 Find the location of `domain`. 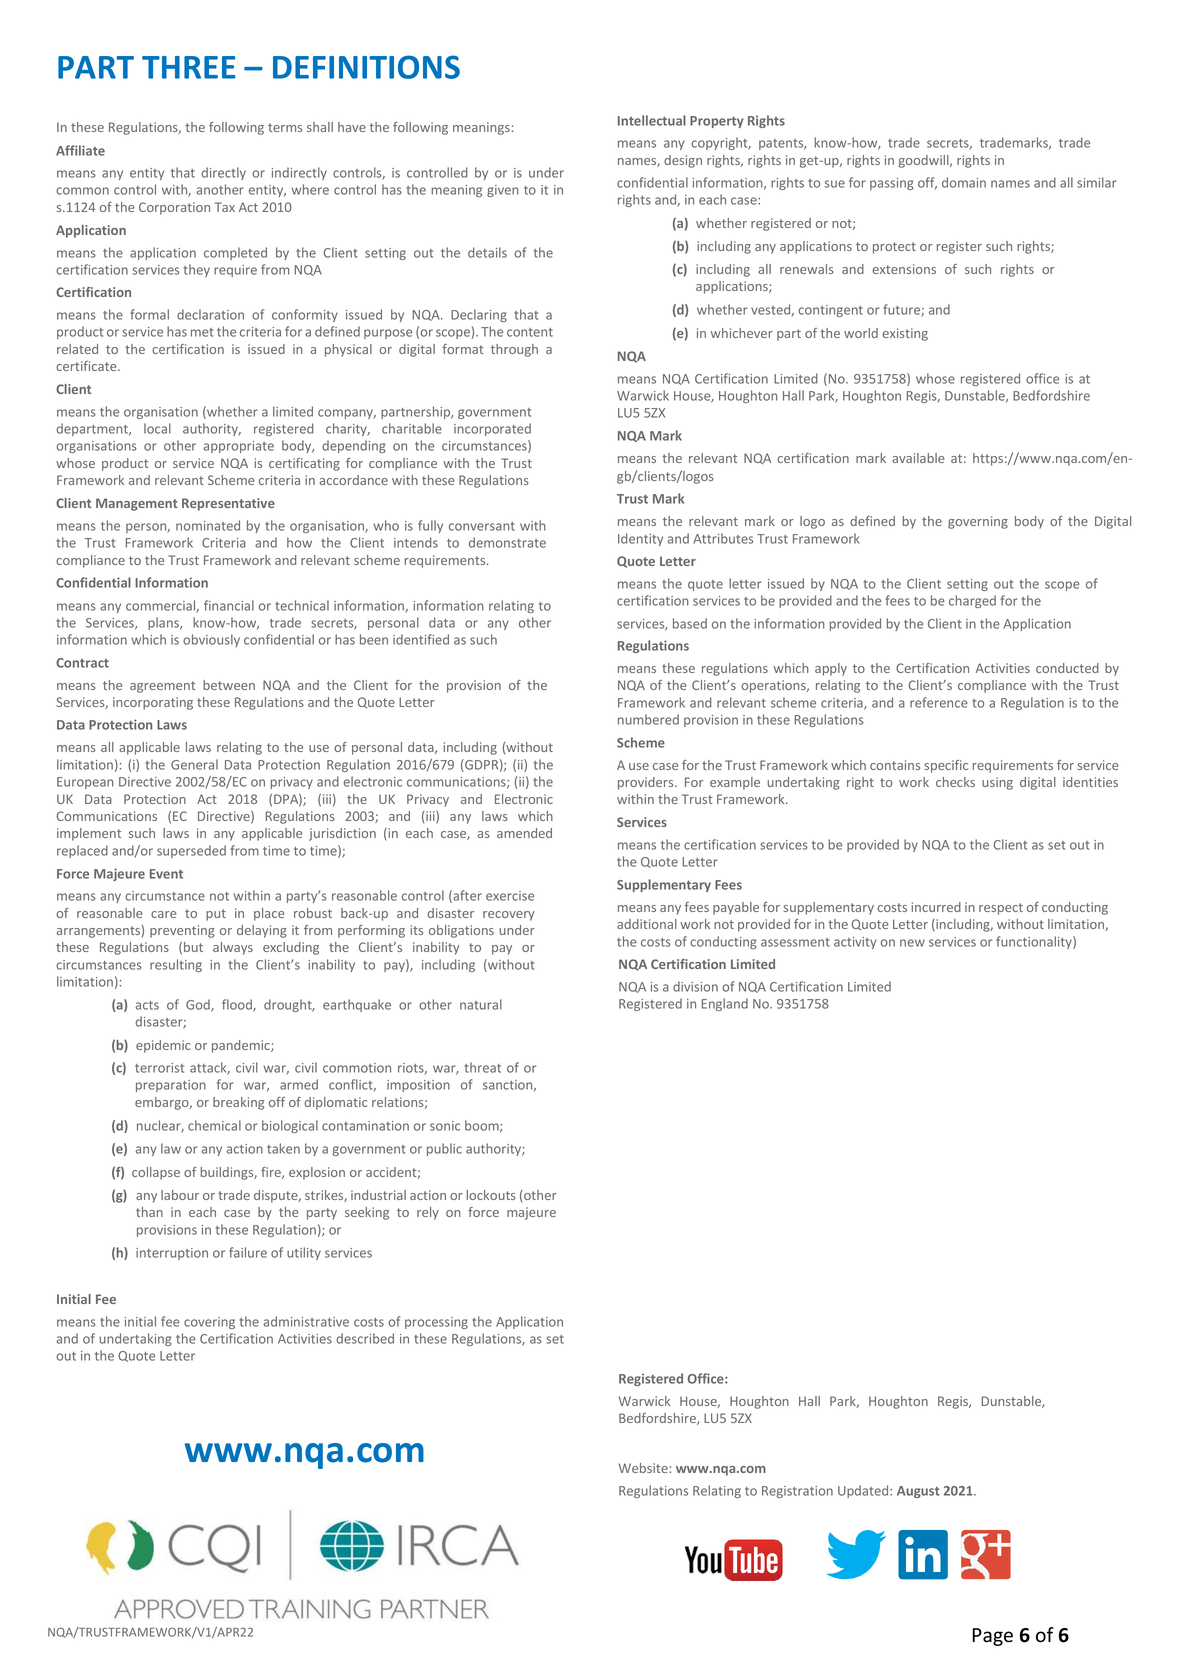

domain is located at coordinates (964, 182).
